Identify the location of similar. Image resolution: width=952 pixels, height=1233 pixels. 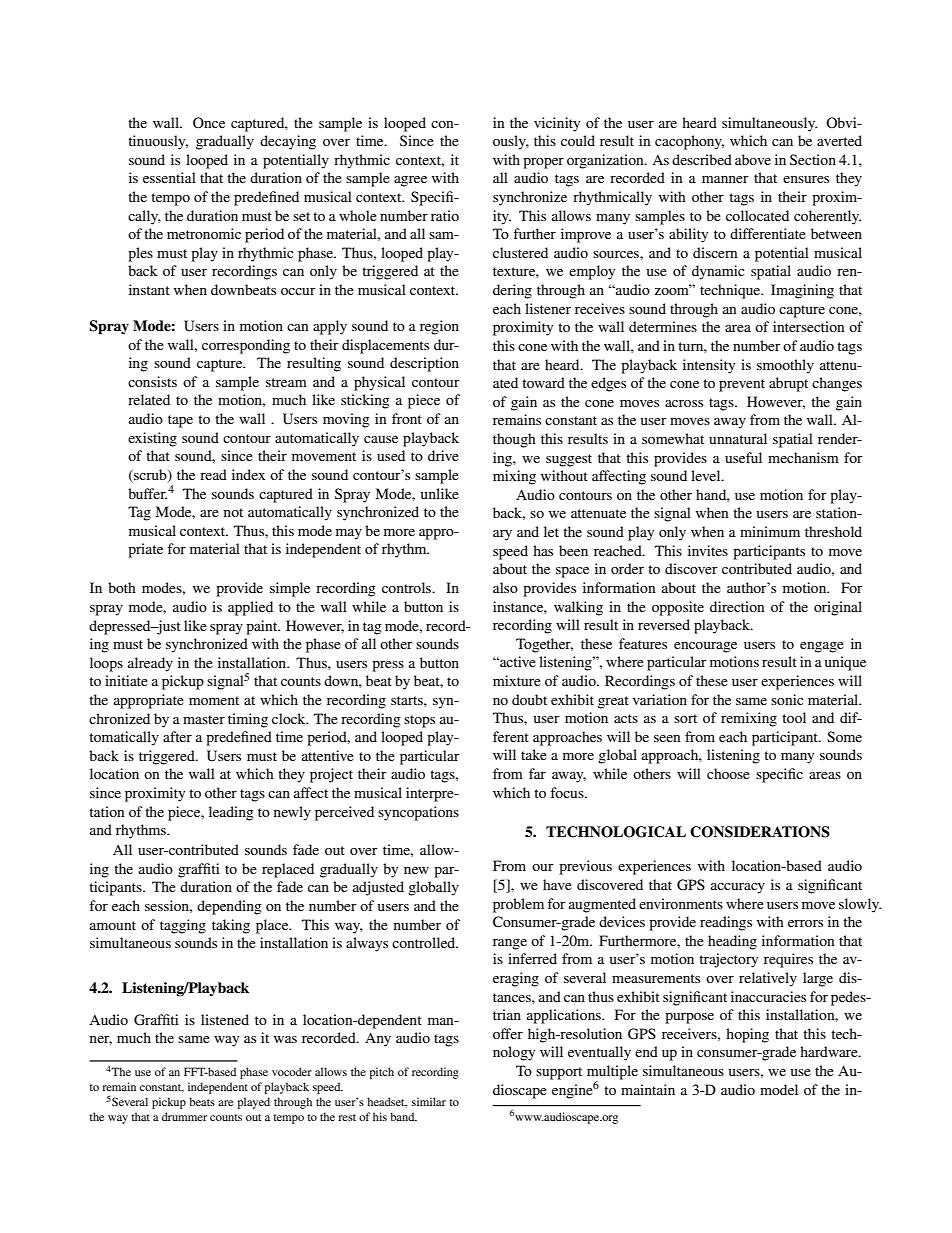
(429, 1101).
